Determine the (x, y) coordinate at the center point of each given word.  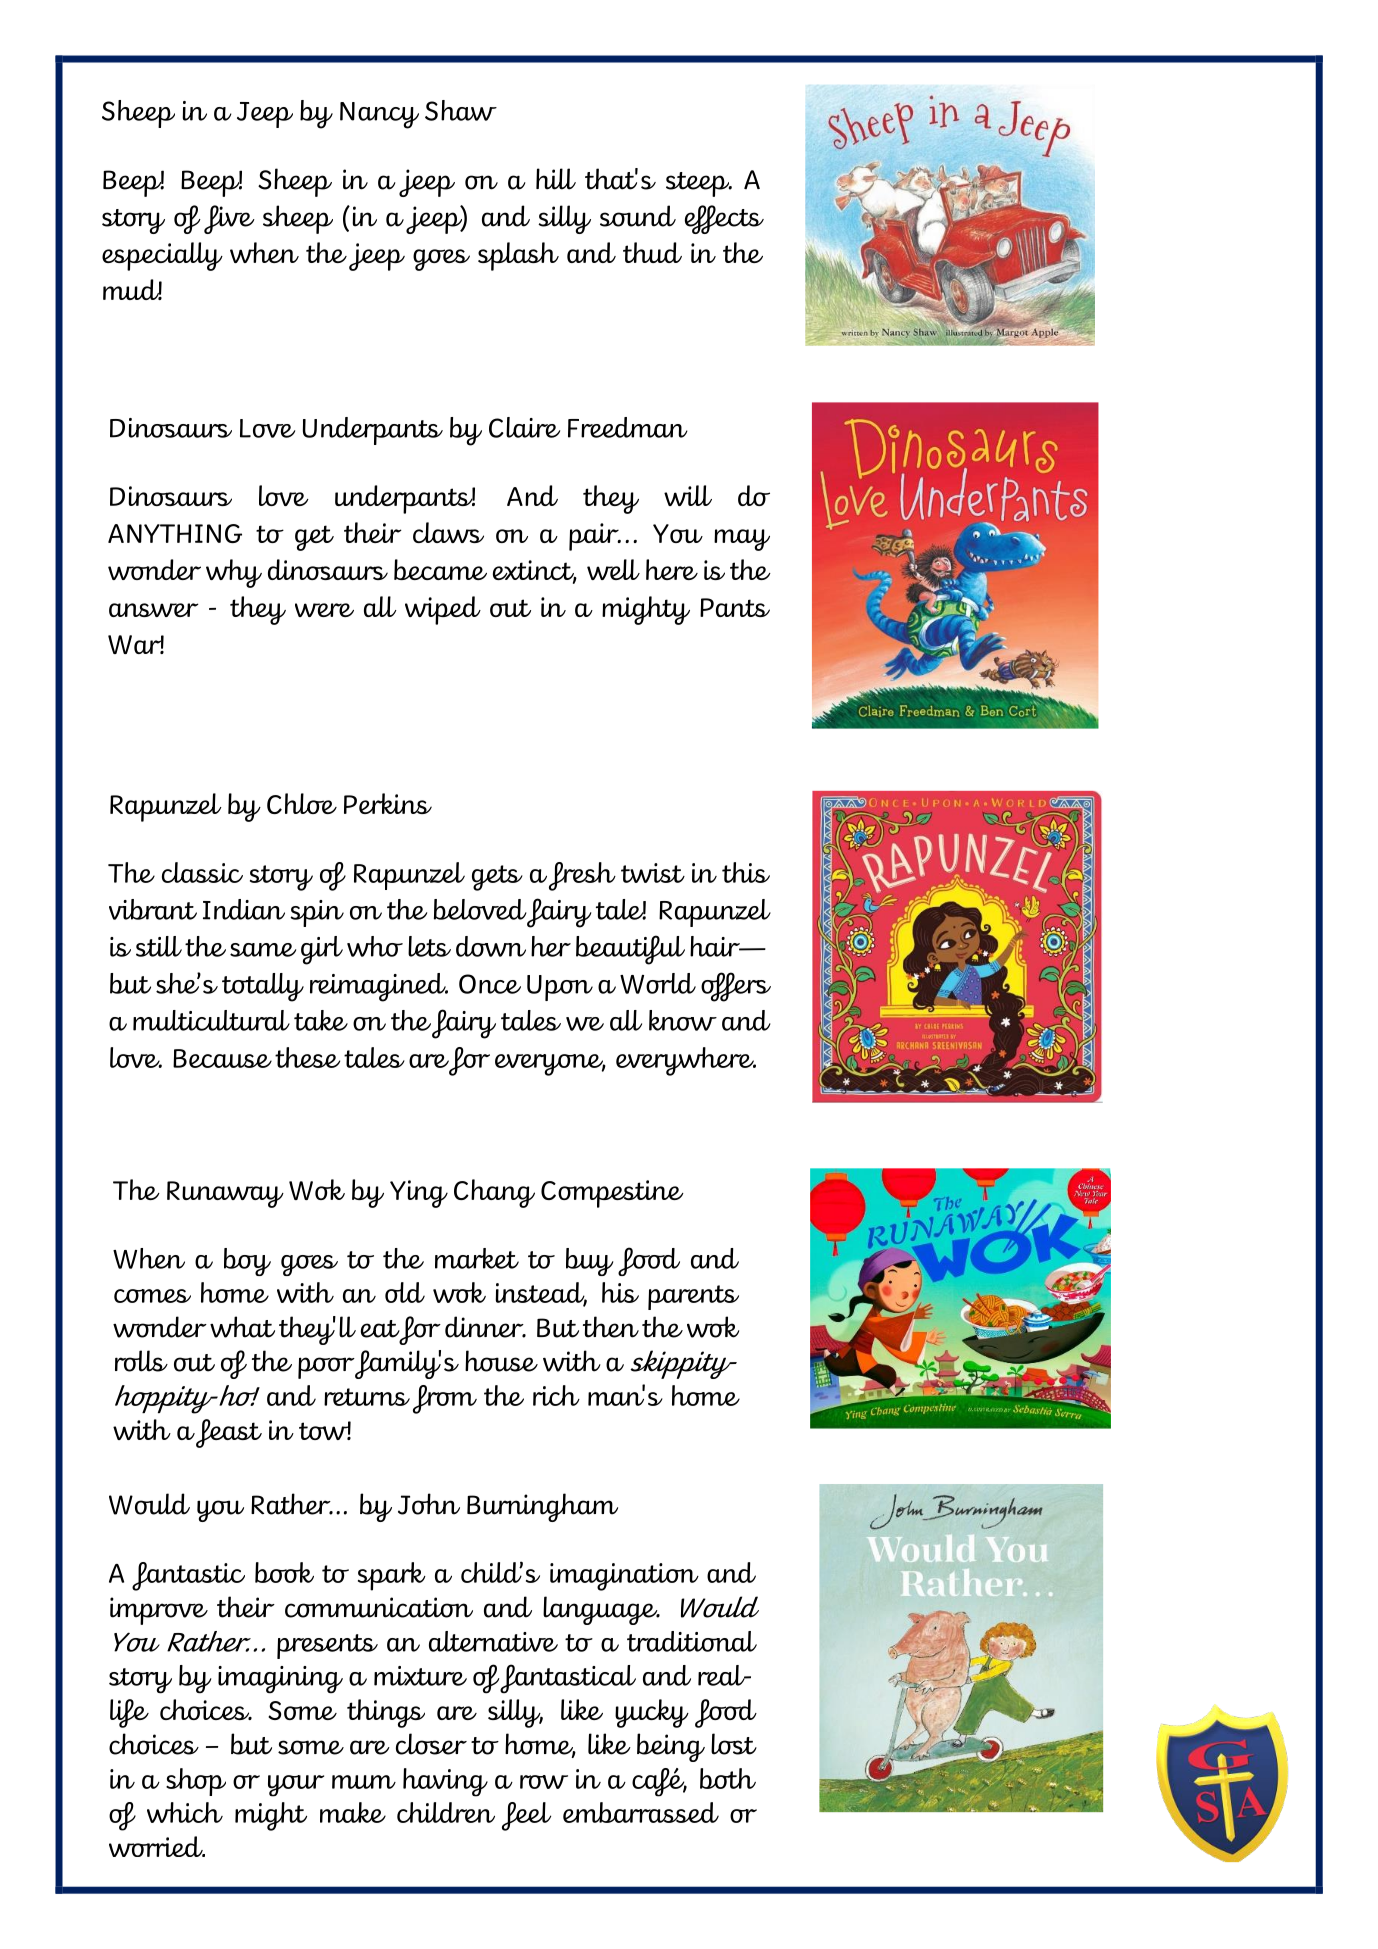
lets (429, 946)
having (445, 1782)
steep (699, 184)
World (658, 983)
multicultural (211, 1020)
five (229, 219)
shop (196, 1782)
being (671, 1747)
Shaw (461, 110)
